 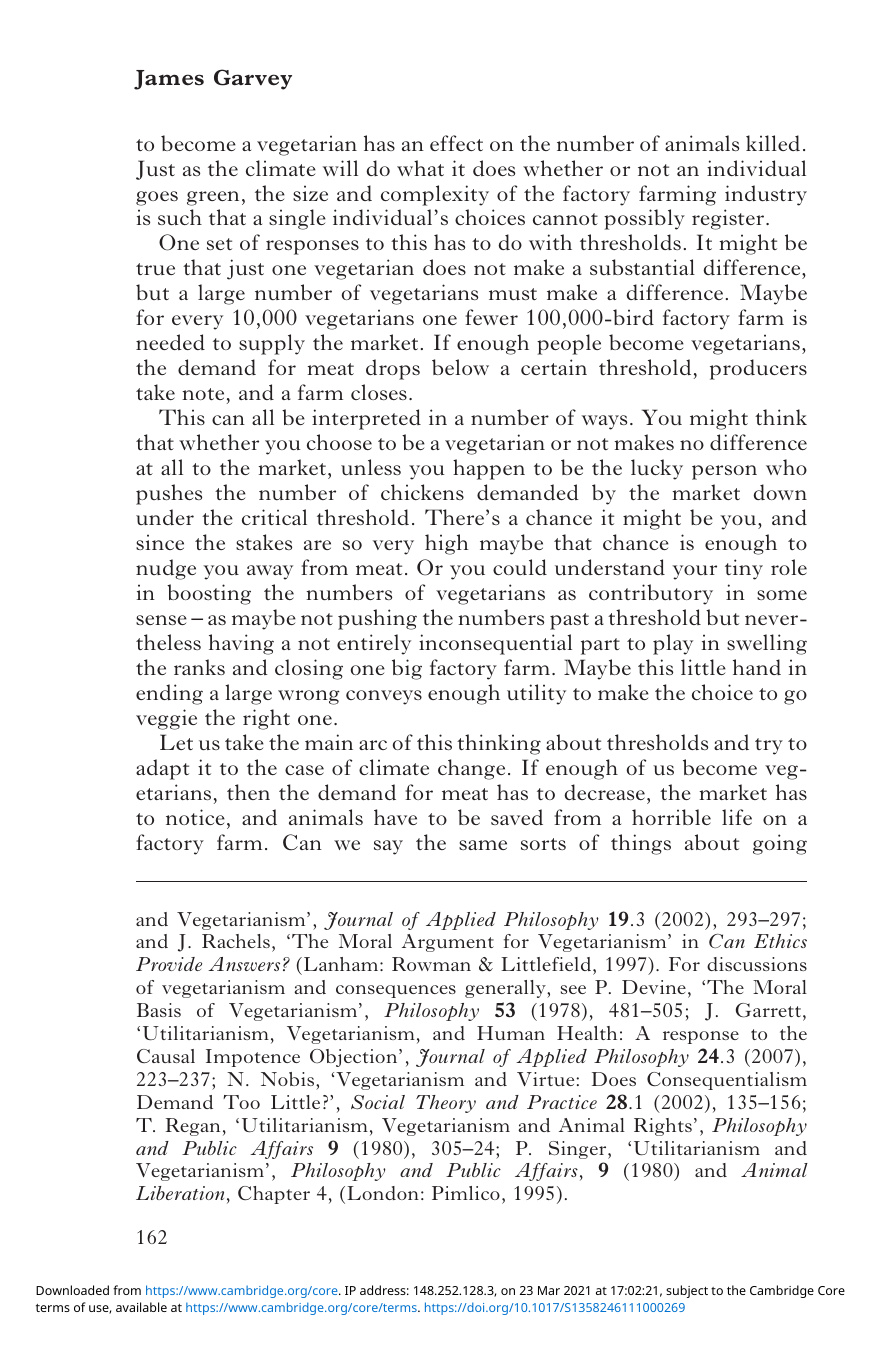 What do you see at coordinates (447, 544) in the page?
I see `high` at bounding box center [447, 544].
